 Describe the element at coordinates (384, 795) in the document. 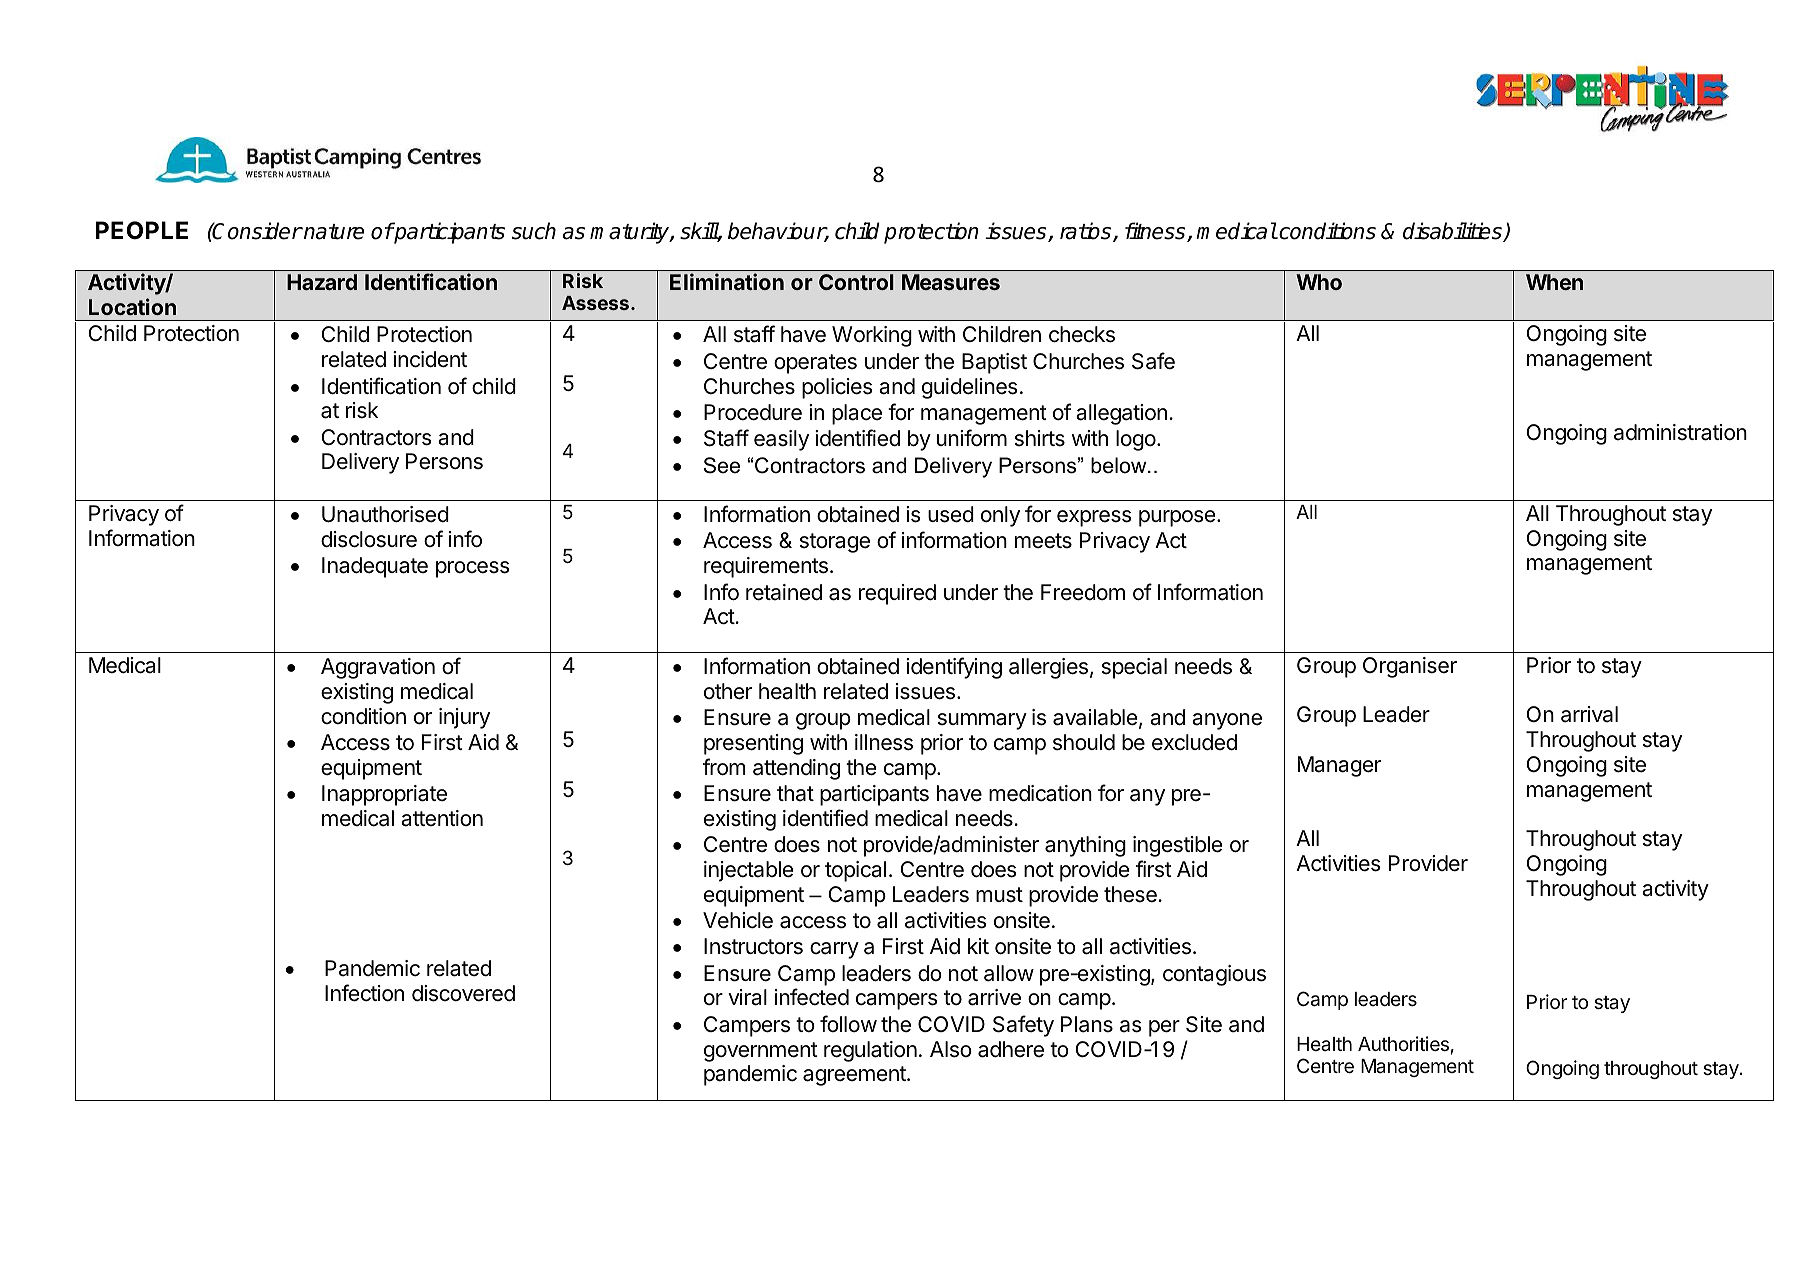

I see `Inappropriate` at that location.
